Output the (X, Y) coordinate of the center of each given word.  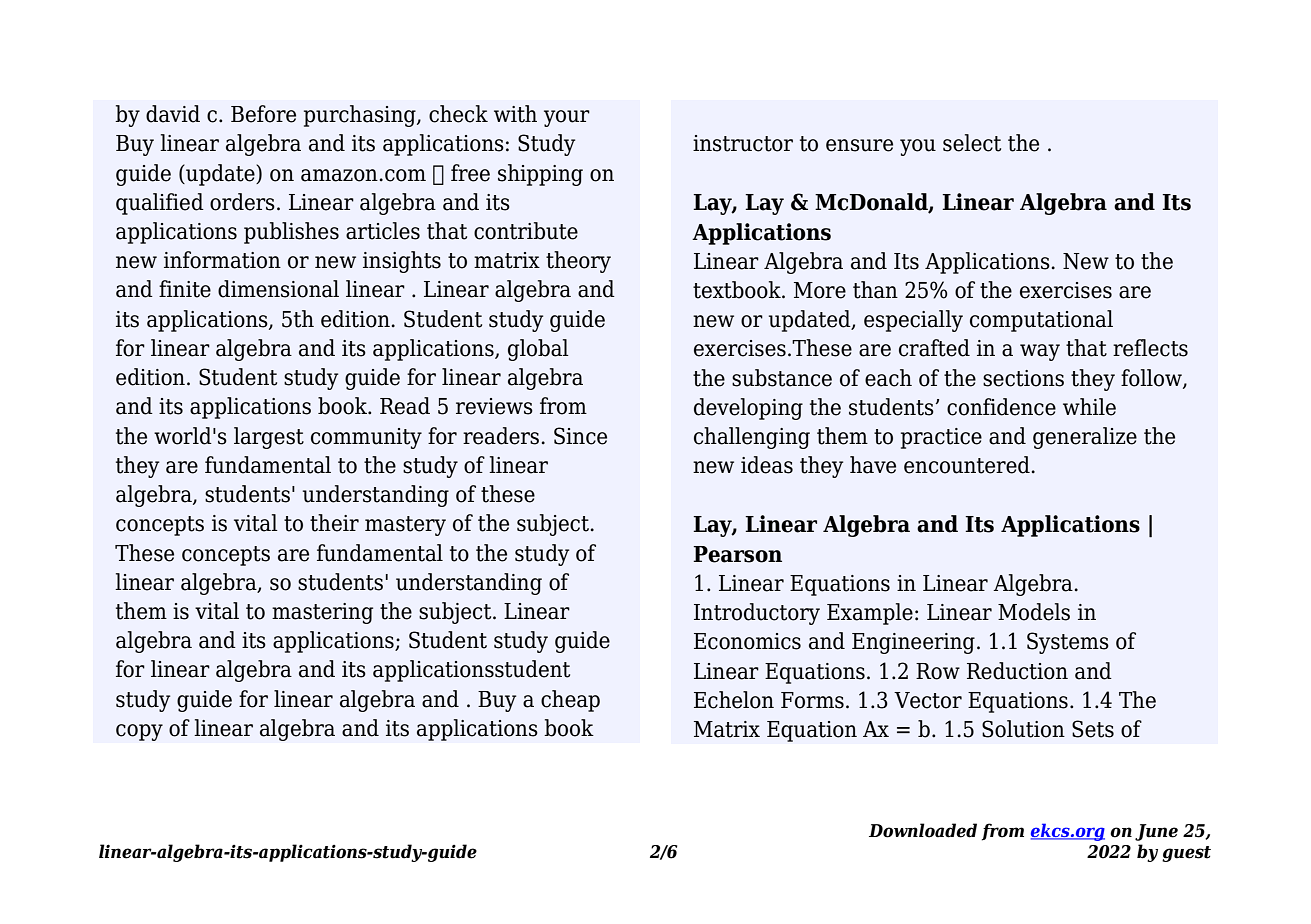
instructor (743, 143)
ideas (767, 465)
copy (139, 732)
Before (263, 114)
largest (269, 438)
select (972, 143)
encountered (967, 465)
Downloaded (923, 830)
